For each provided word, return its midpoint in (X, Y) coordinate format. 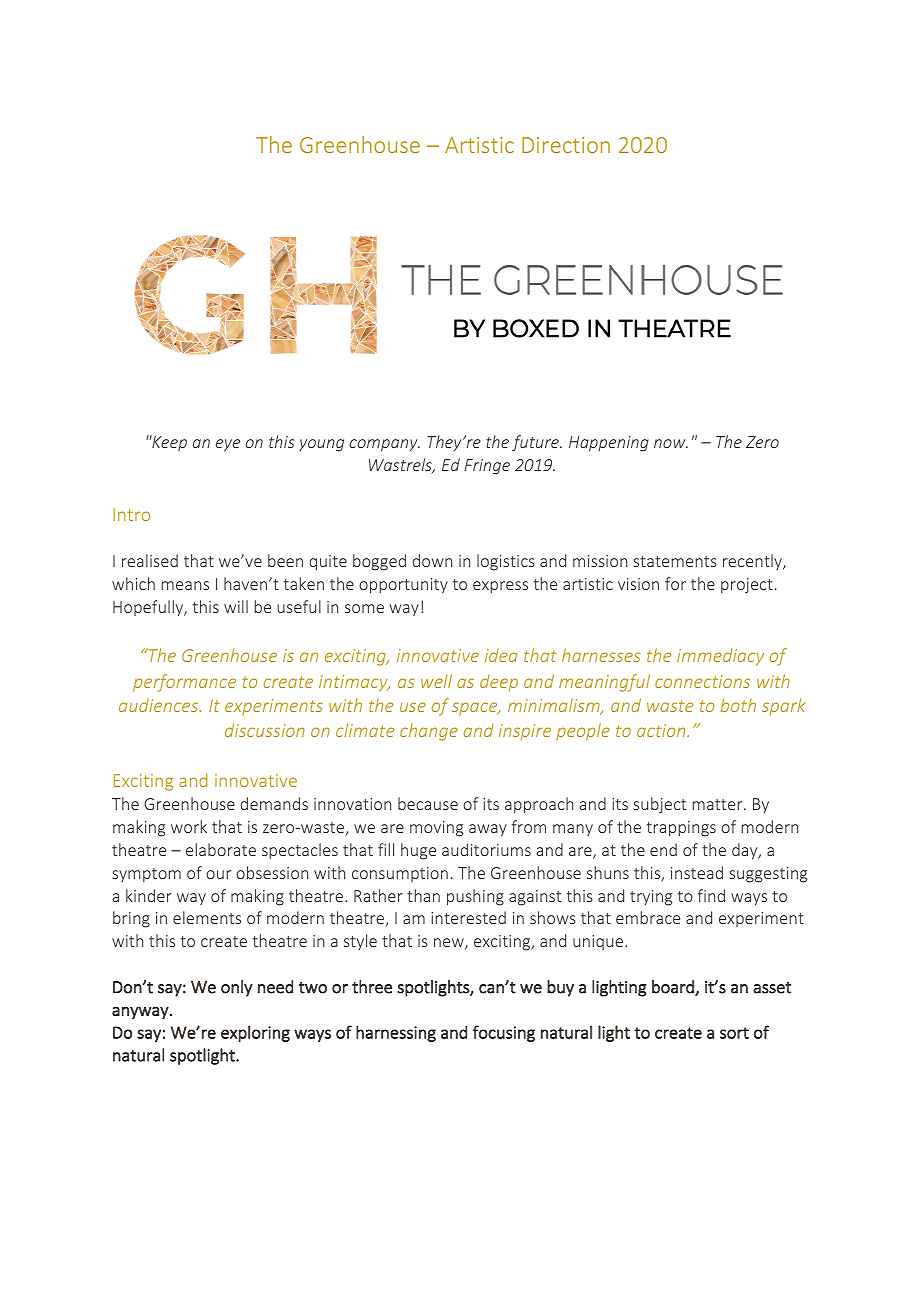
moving (436, 829)
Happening (609, 444)
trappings (681, 829)
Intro (131, 514)
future (536, 443)
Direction (566, 145)
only (237, 988)
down (432, 560)
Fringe (487, 467)
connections (702, 681)
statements (675, 561)
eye (228, 445)
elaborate (221, 849)
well (436, 681)
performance (184, 683)
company (385, 445)
